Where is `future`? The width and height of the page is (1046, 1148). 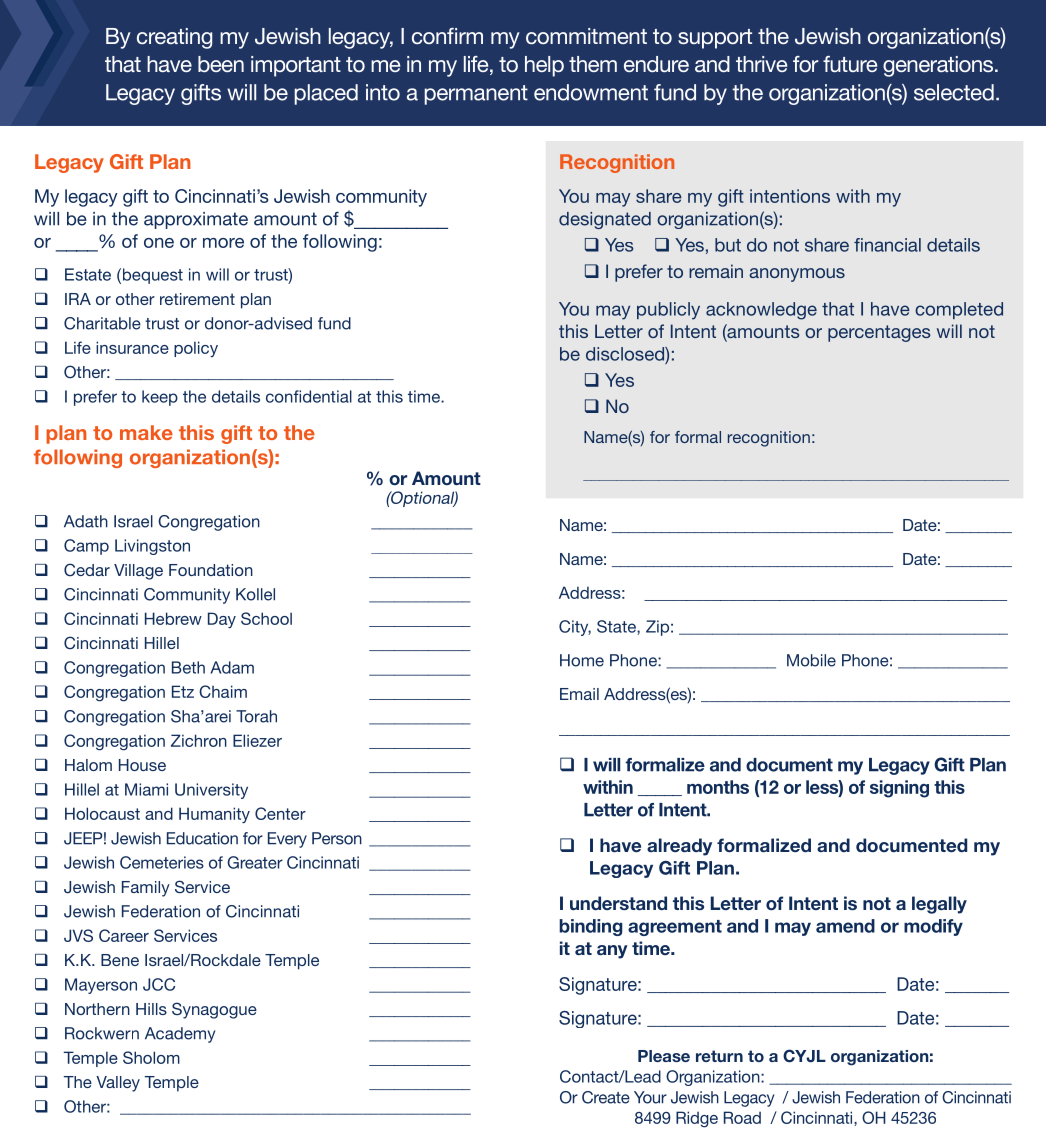 future is located at coordinates (850, 64).
